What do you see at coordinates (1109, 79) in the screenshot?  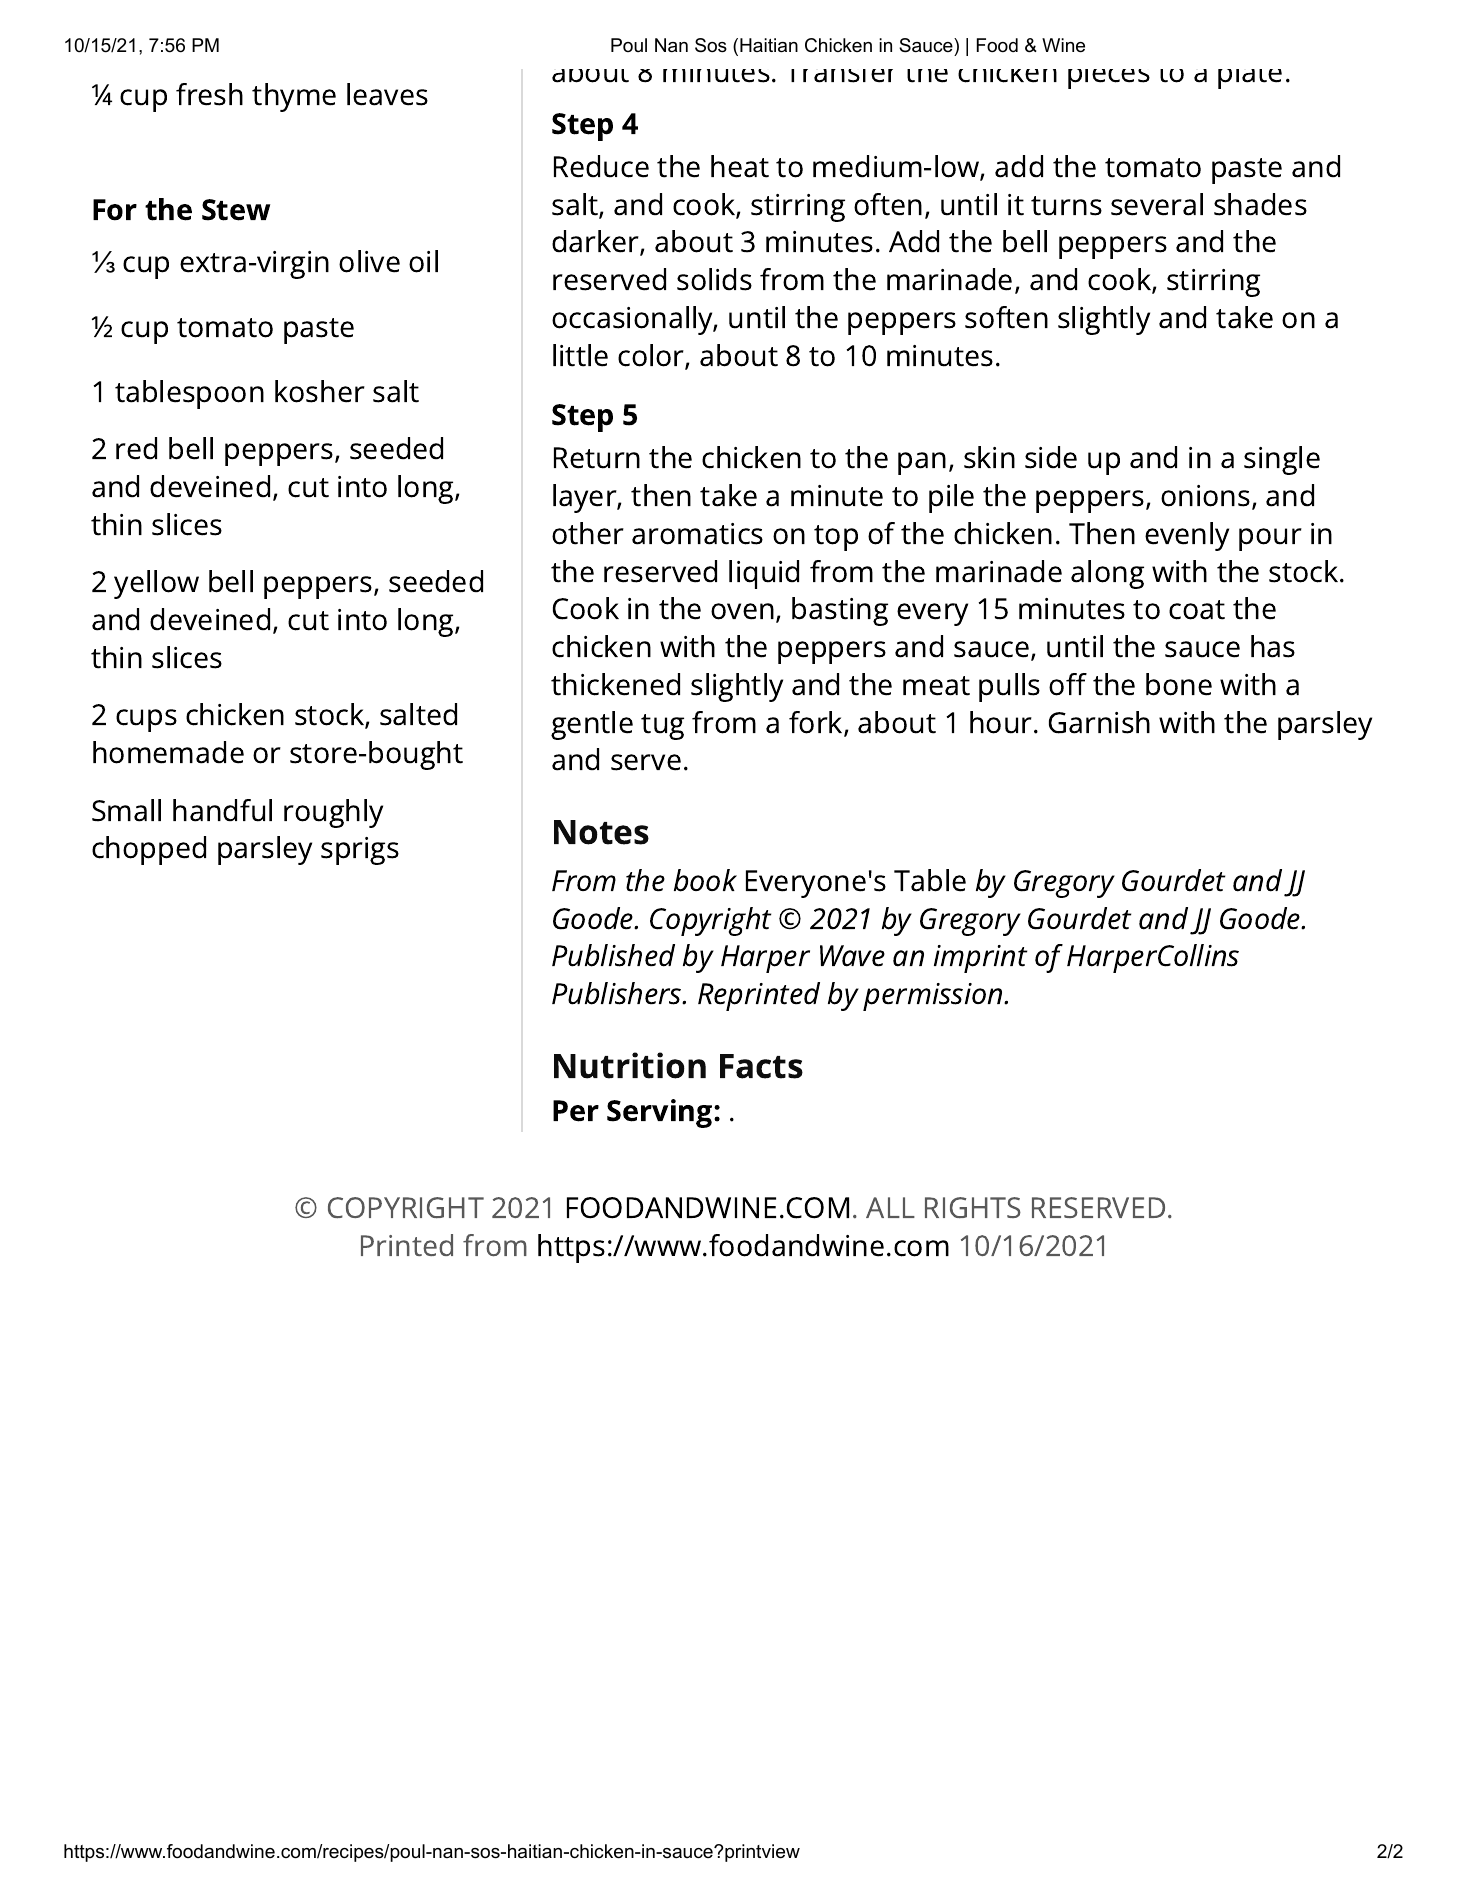 I see `pieces` at bounding box center [1109, 79].
